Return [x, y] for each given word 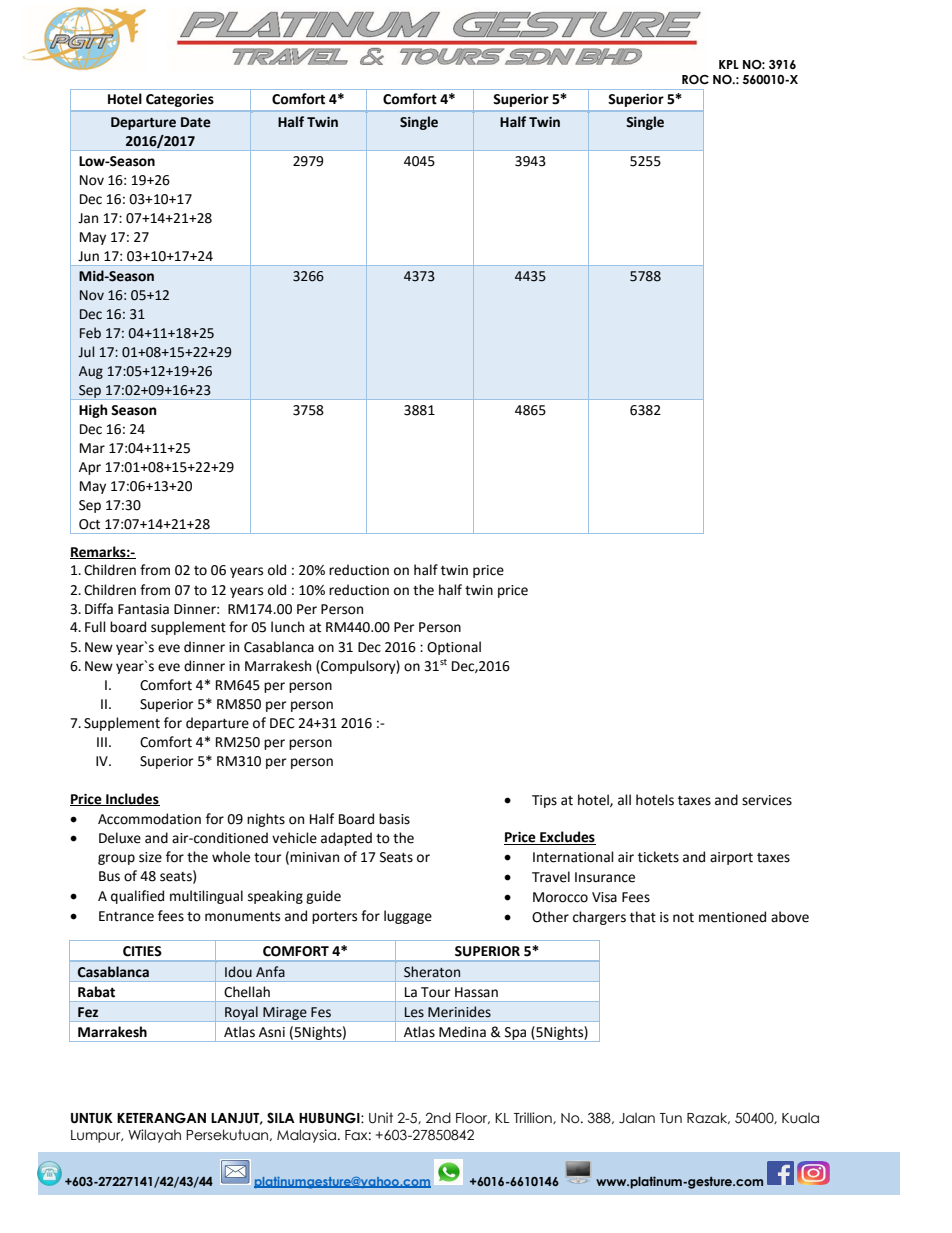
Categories [180, 100]
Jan [88, 218]
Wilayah [154, 1136]
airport [731, 858]
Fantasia [143, 609]
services [767, 800]
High [93, 411]
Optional [454, 648]
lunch [287, 627]
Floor [473, 1118]
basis [394, 819]
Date [196, 122]
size [150, 857]
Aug [91, 372]
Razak [708, 1118]
